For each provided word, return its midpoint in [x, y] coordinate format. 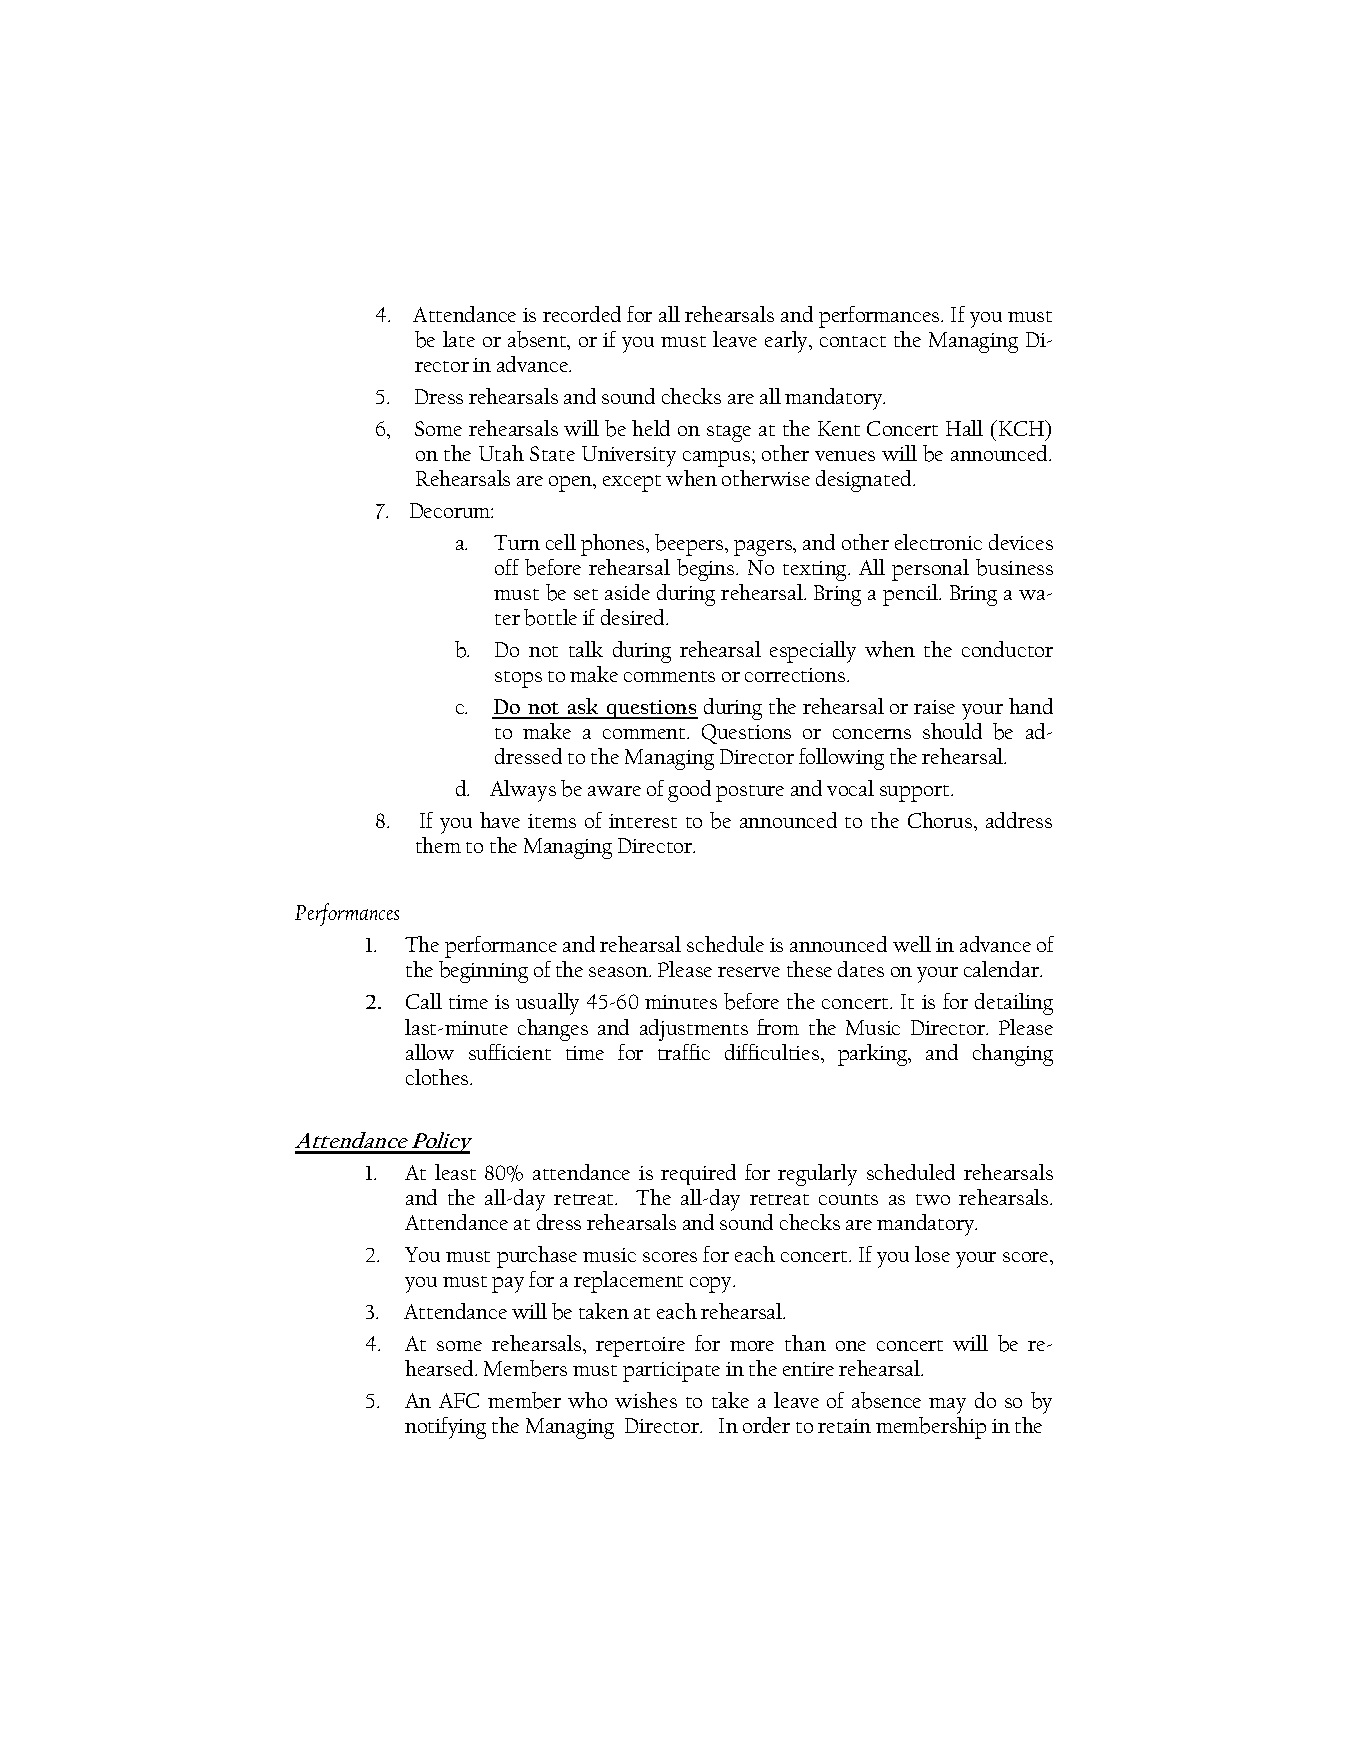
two [933, 1199]
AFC [459, 1400]
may [947, 1406]
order [766, 1425]
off [507, 567]
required [698, 1174]
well [912, 944]
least [455, 1172]
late [459, 339]
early [788, 342]
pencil [912, 595]
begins [707, 570]
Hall [964, 428]
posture [750, 793]
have [500, 820]
